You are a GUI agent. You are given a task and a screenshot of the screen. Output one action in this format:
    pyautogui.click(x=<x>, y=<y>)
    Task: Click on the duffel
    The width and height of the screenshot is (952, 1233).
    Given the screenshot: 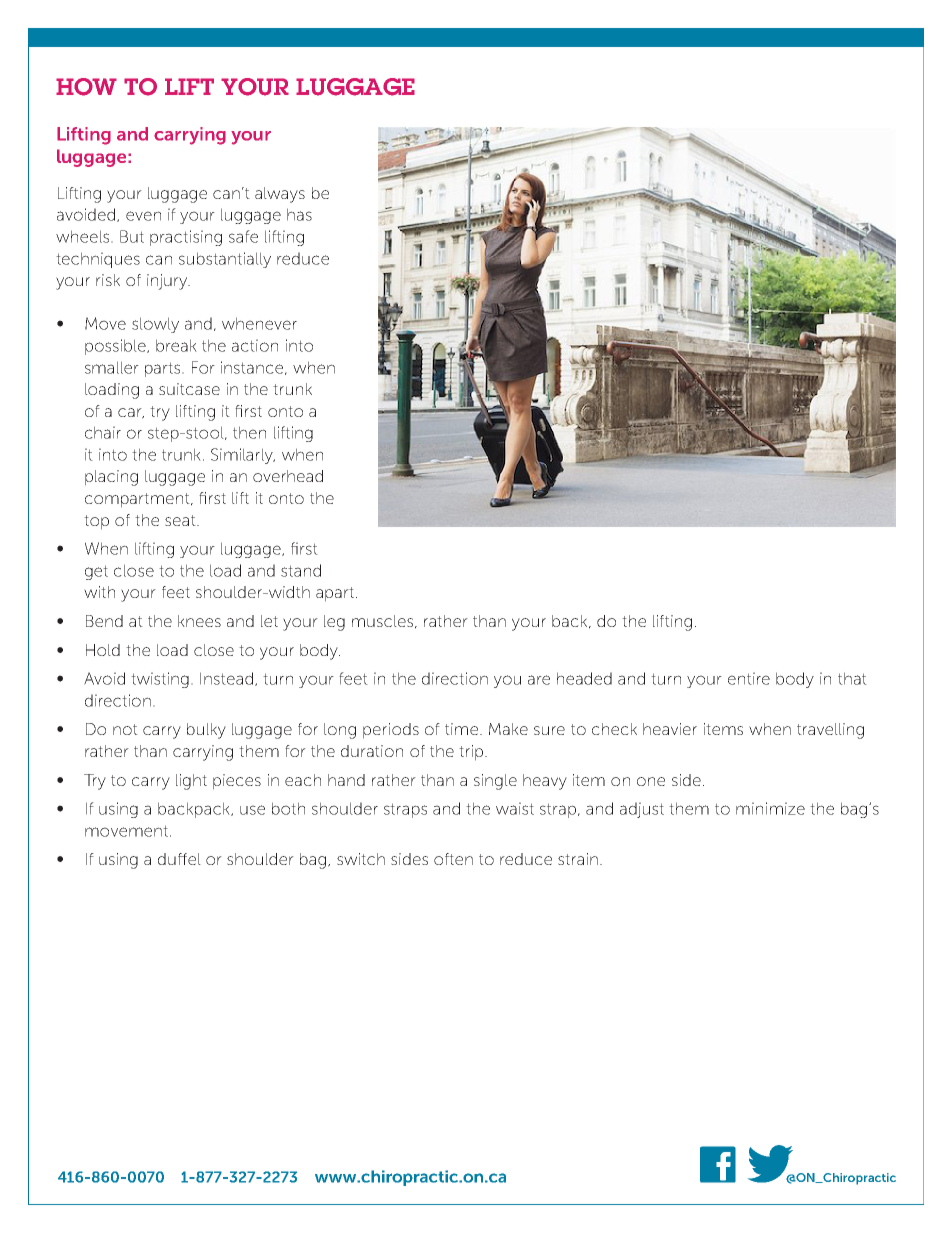 What is the action you would take?
    pyautogui.click(x=179, y=859)
